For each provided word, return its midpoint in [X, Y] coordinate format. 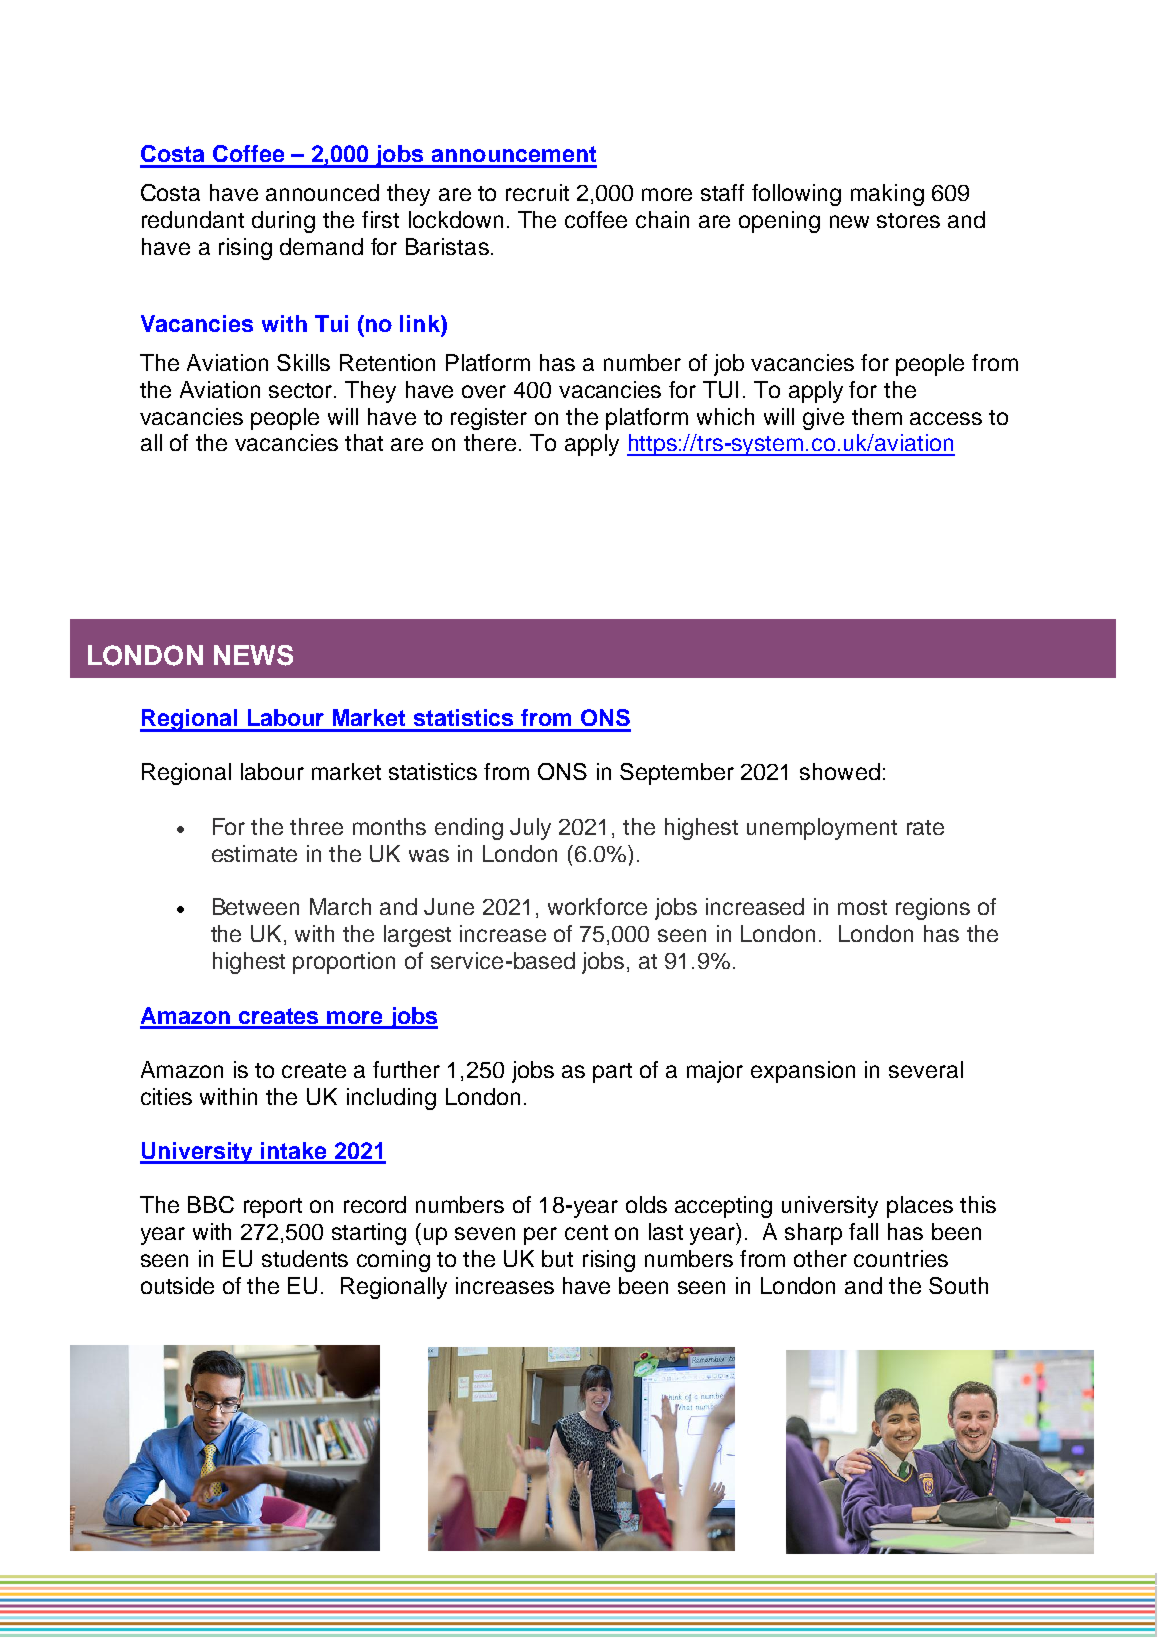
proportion [344, 963]
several [926, 1069]
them [877, 416]
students [305, 1258]
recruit [537, 192]
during [283, 222]
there [490, 442]
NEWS [253, 655]
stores [908, 220]
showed [840, 771]
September [677, 774]
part [612, 1073]
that [364, 442]
